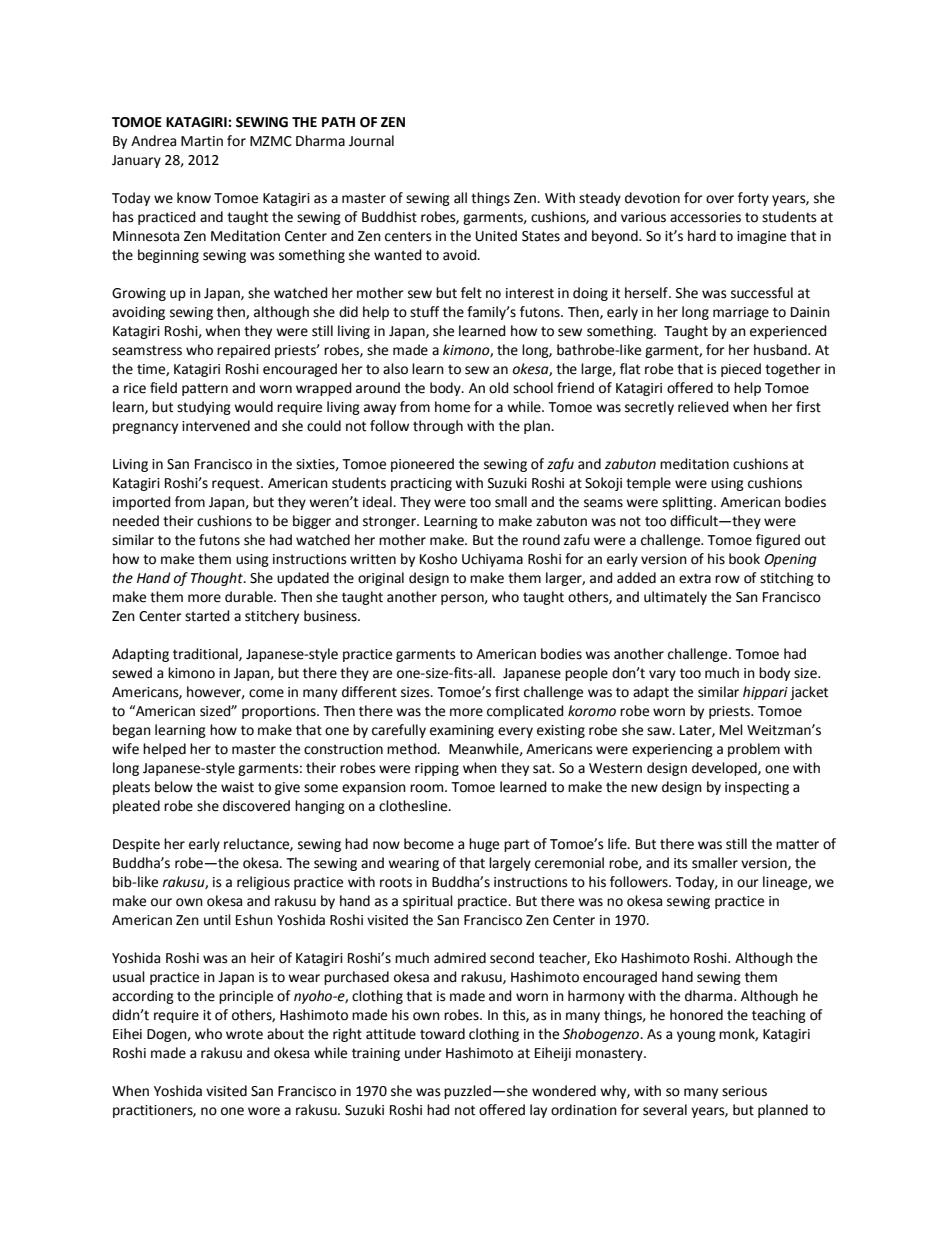 The image size is (952, 1233). I want to click on Journal, so click(371, 141).
